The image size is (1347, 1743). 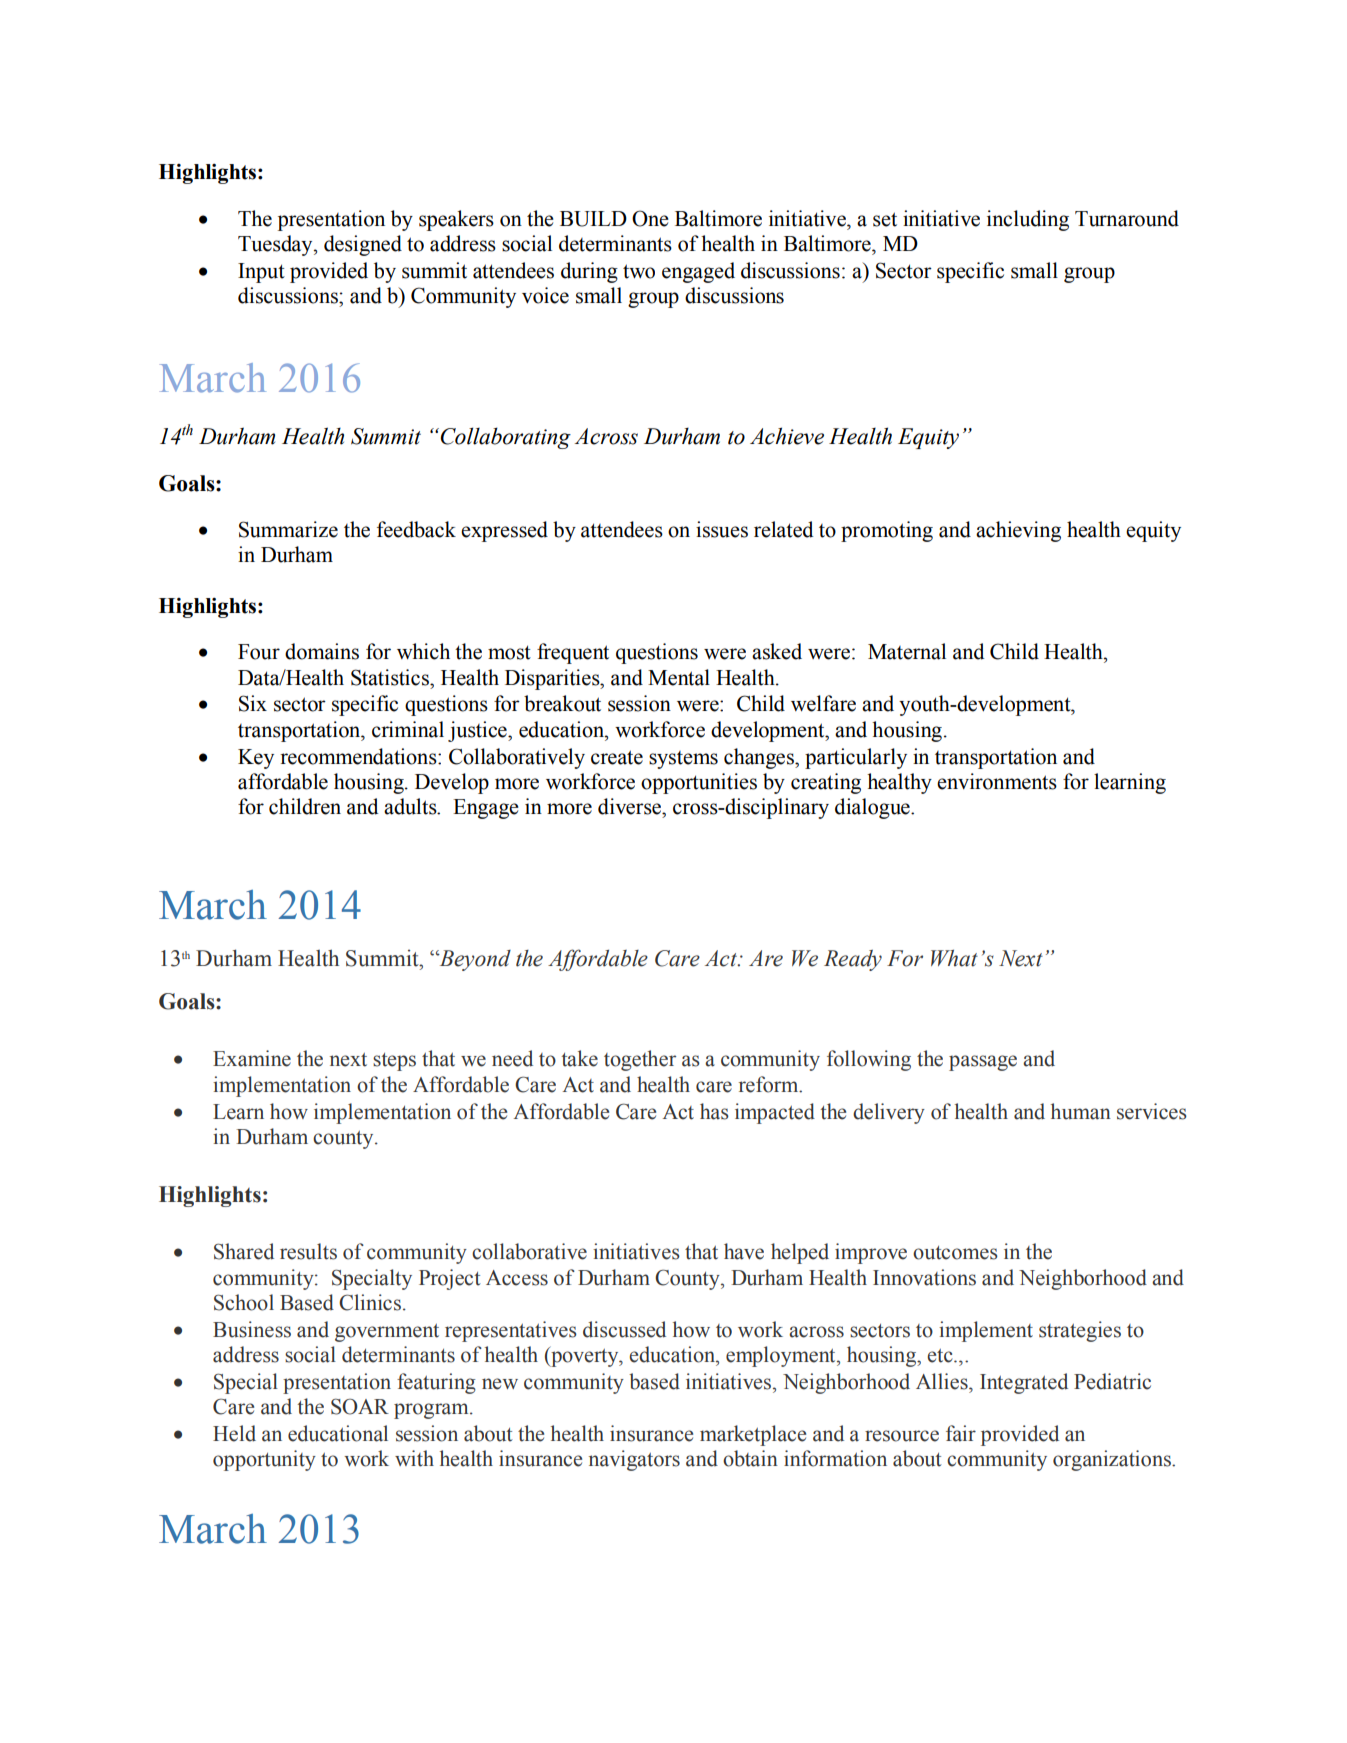 What do you see at coordinates (983, 1063) in the page?
I see `passage` at bounding box center [983, 1063].
